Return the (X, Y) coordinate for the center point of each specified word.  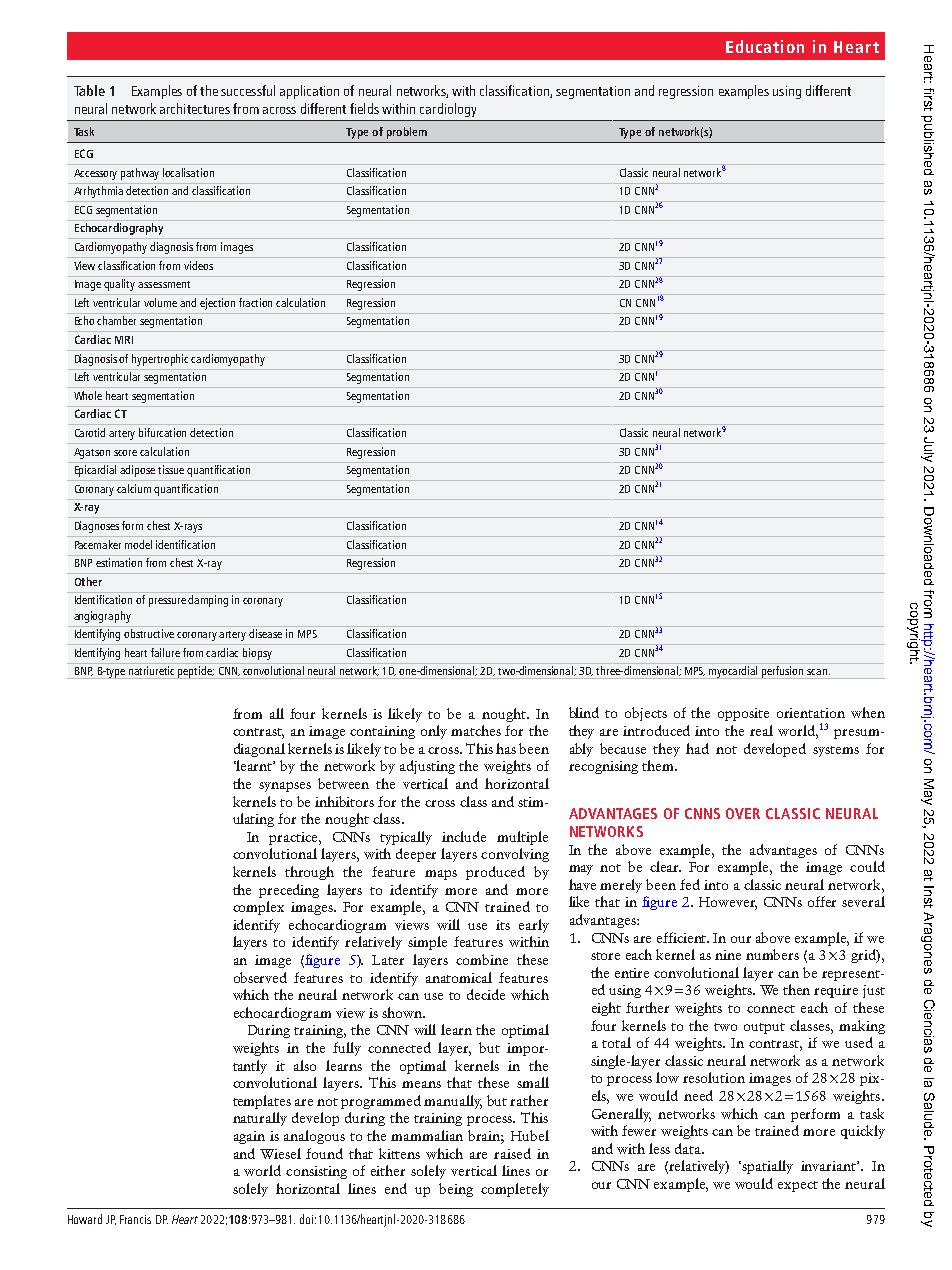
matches (476, 730)
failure (165, 652)
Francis (135, 1219)
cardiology (448, 110)
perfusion (783, 672)
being (456, 1190)
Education (765, 46)
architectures (195, 108)
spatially (767, 1167)
